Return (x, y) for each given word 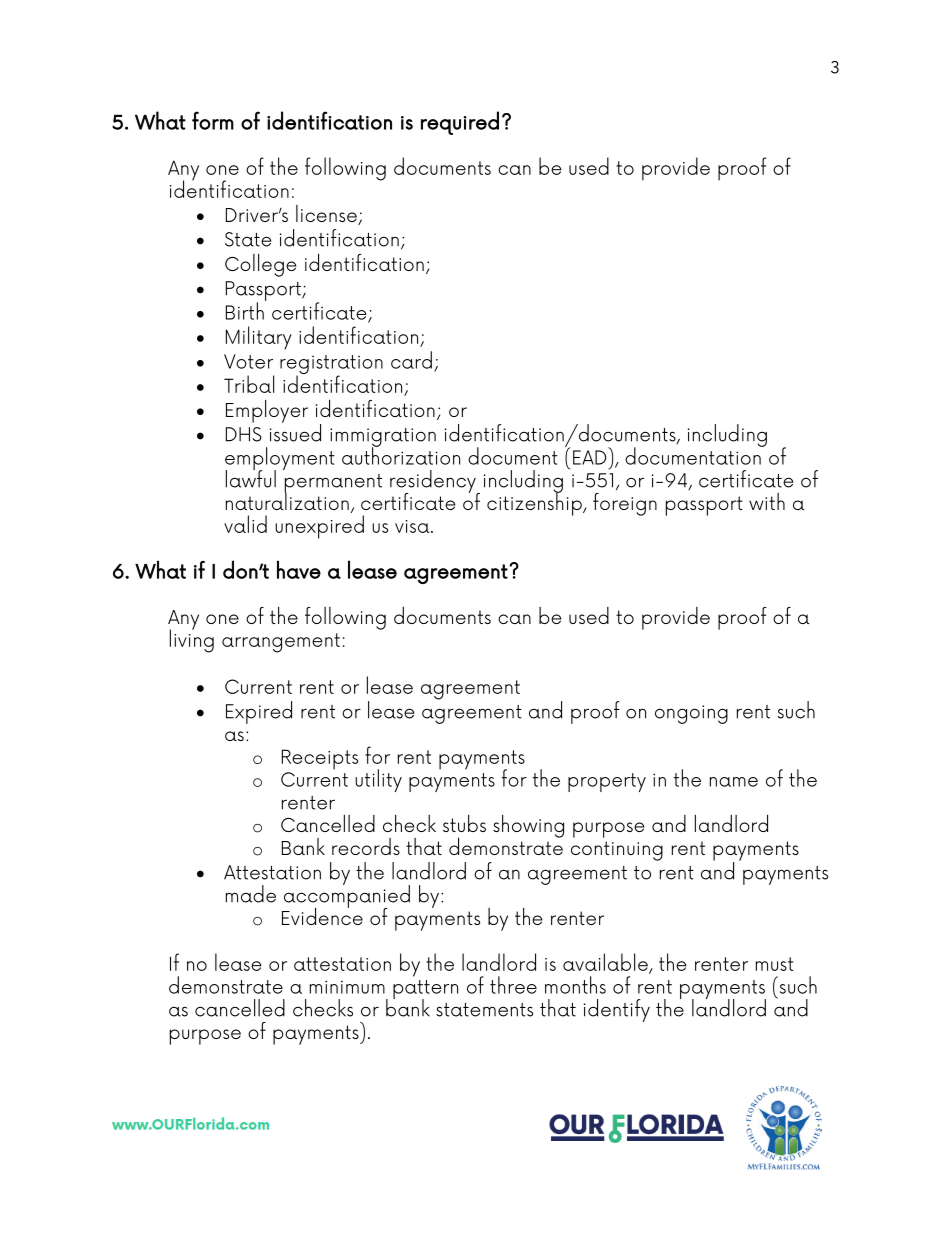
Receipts (320, 759)
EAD (589, 457)
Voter (248, 361)
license (327, 215)
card (411, 360)
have (299, 569)
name (734, 782)
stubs (464, 823)
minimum (347, 987)
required (460, 123)
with (767, 501)
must (775, 964)
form (213, 120)
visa (413, 526)
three (513, 985)
